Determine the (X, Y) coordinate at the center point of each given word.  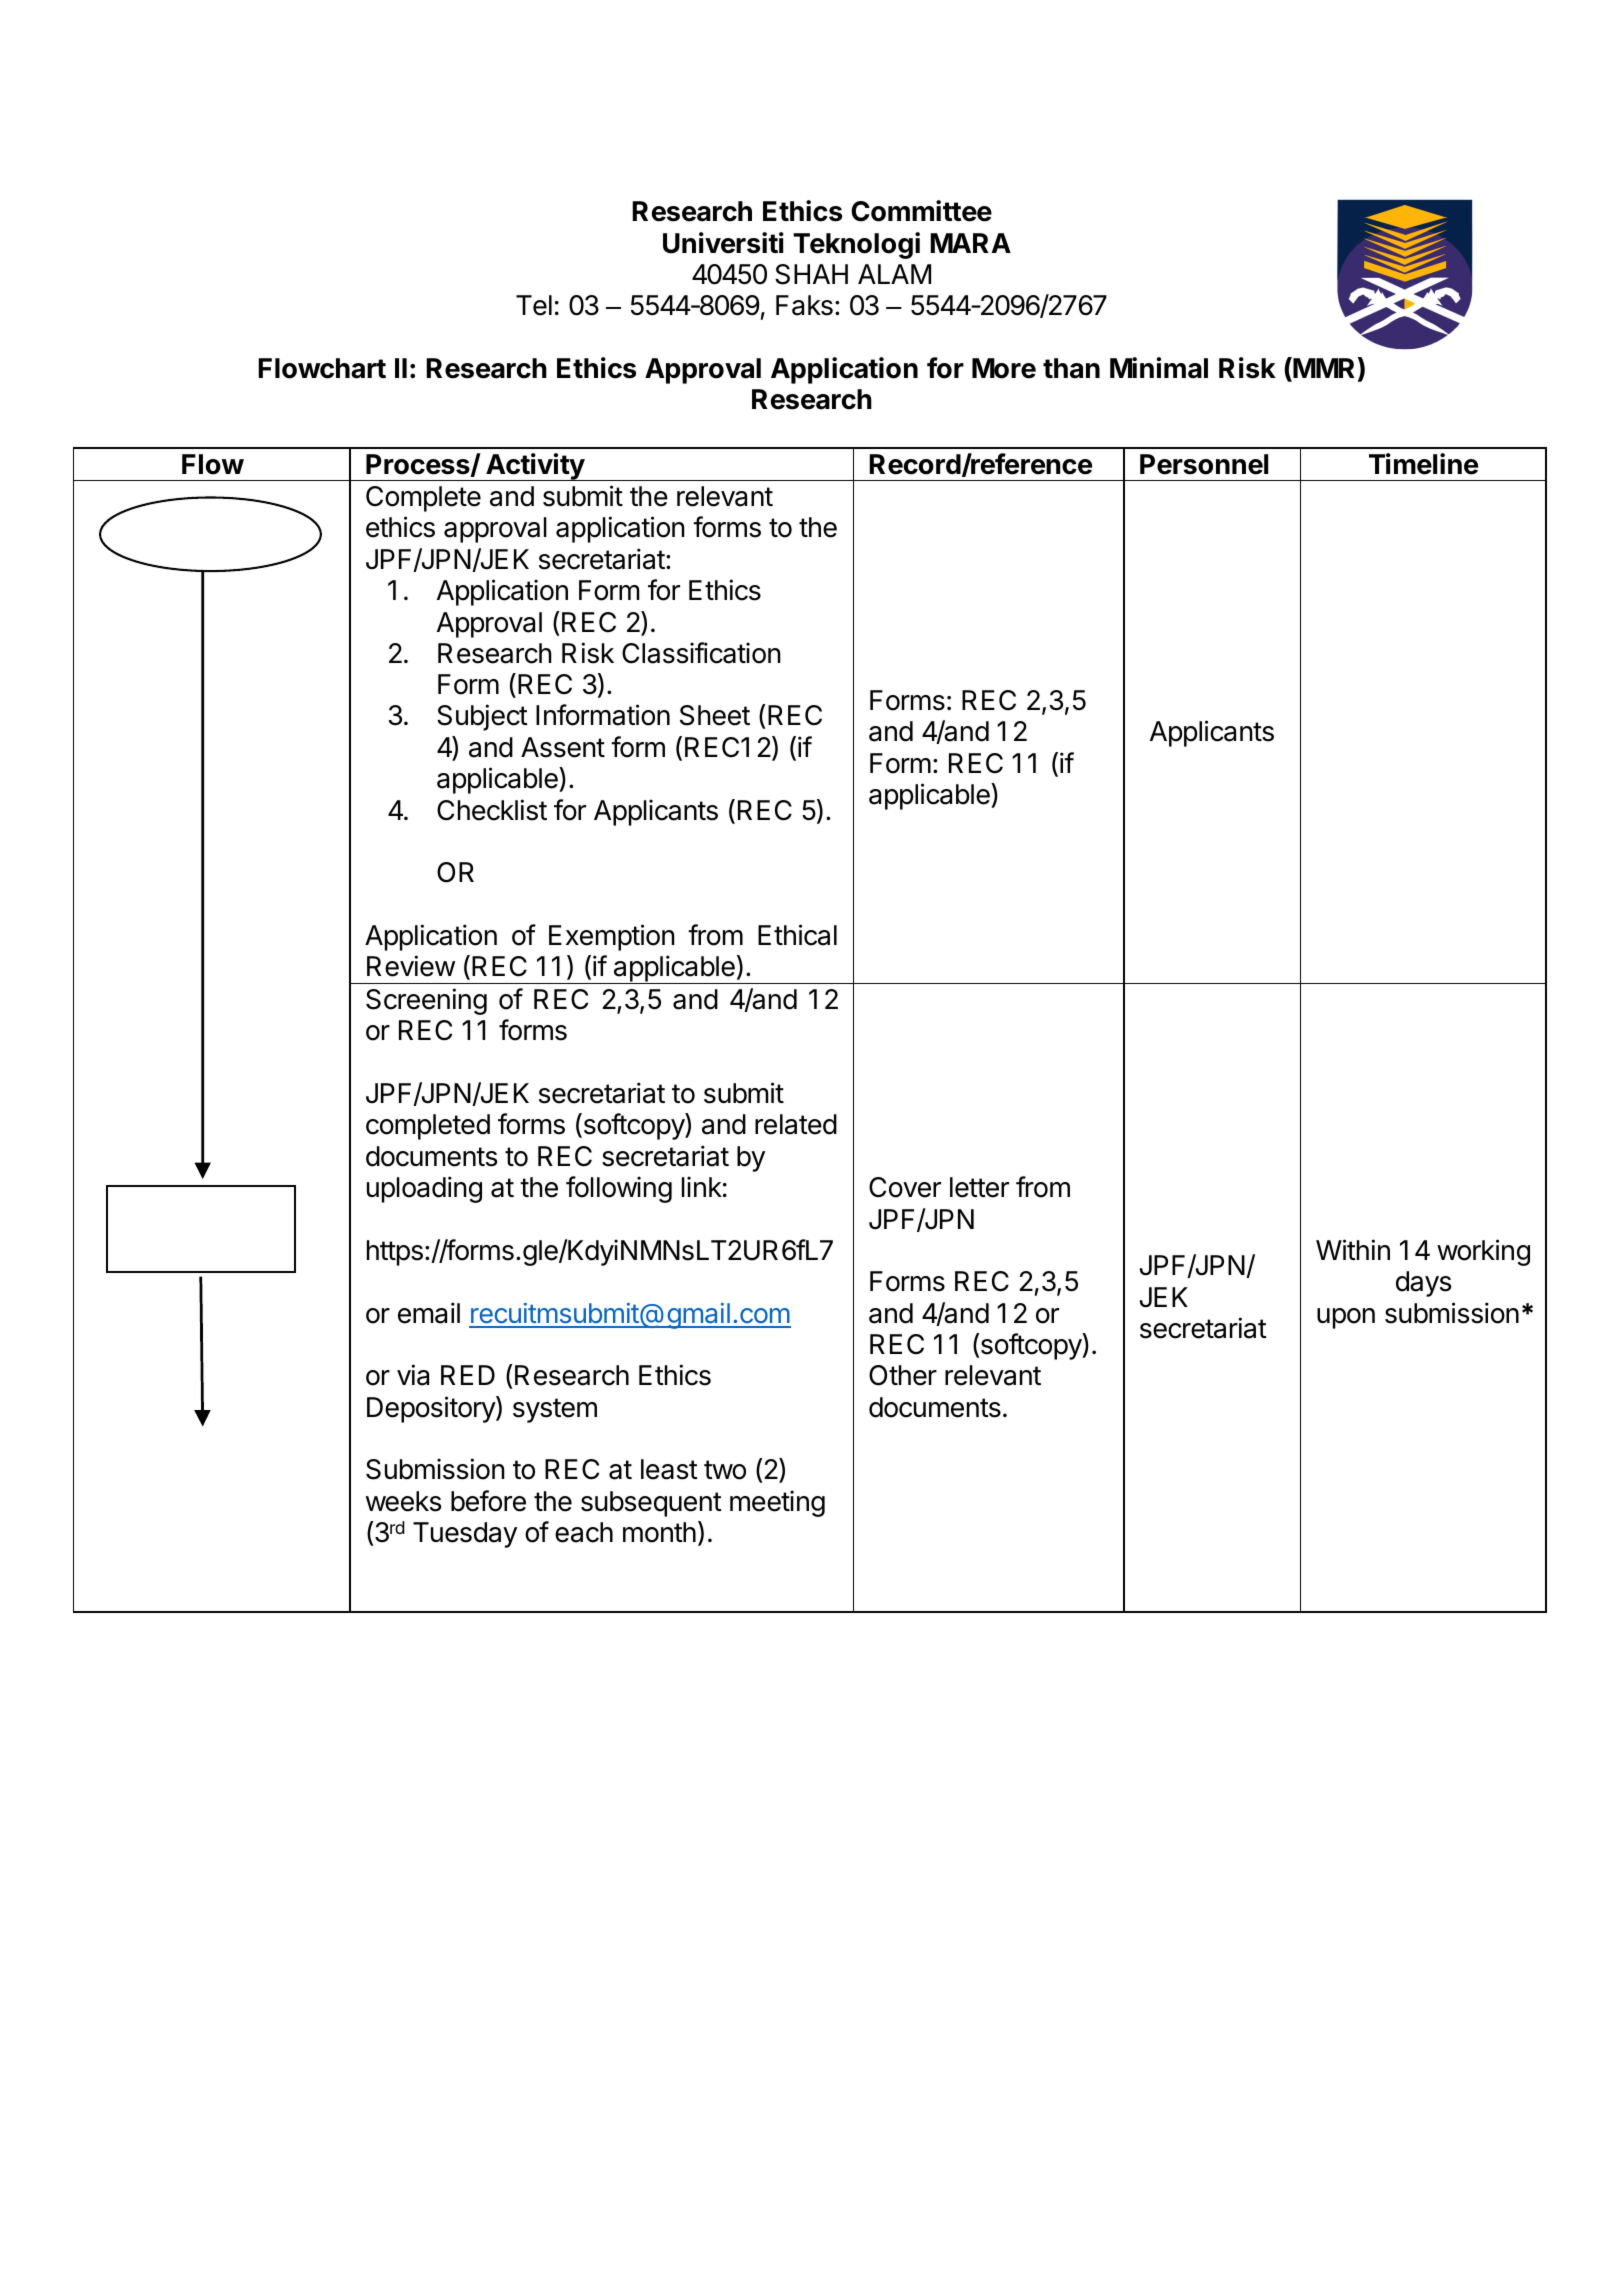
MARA (970, 243)
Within (1353, 1249)
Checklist (492, 810)
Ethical (797, 935)
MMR (1323, 369)
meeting (777, 1503)
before (488, 1501)
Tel (534, 305)
